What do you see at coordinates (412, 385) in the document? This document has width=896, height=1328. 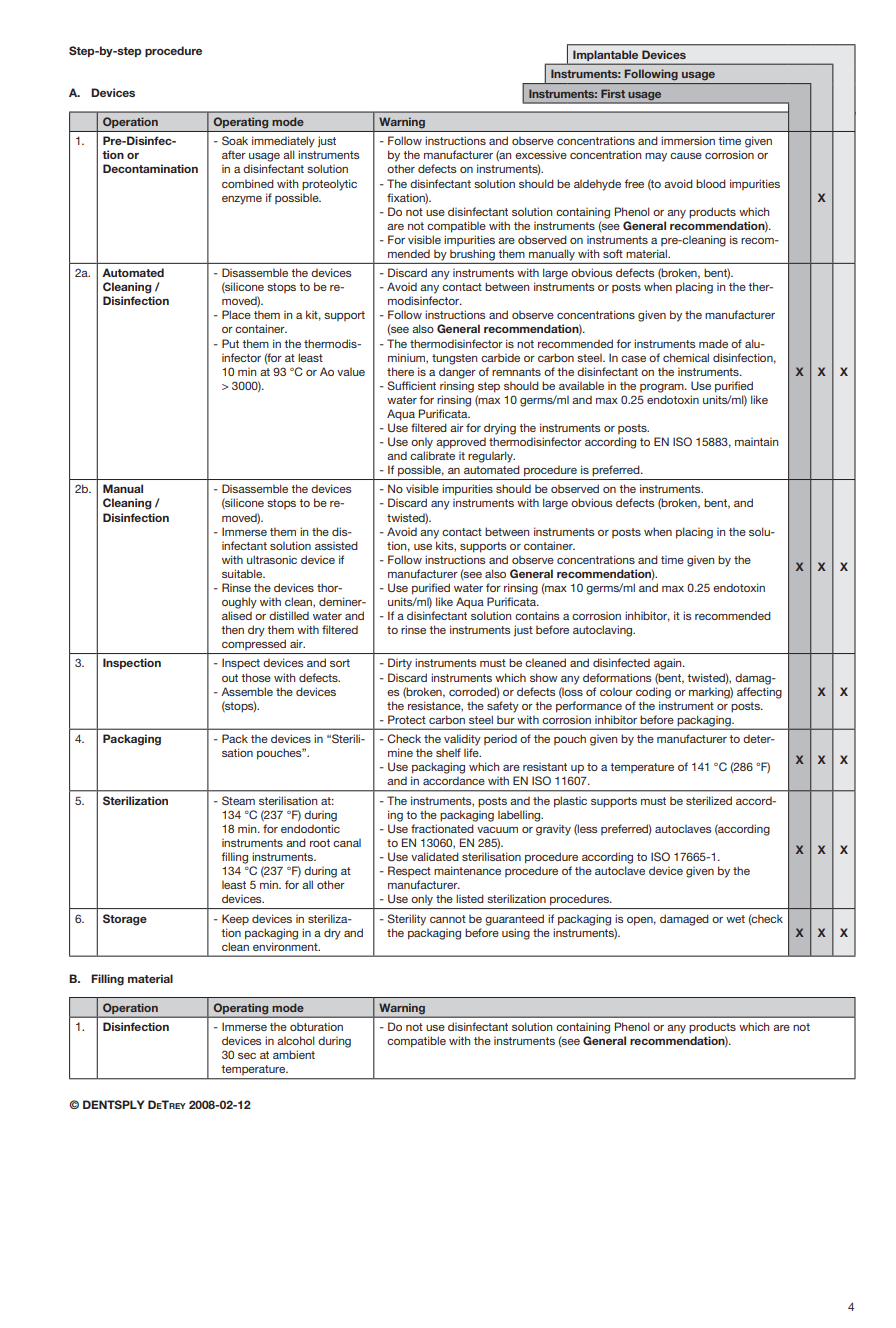 I see `Sufficient` at bounding box center [412, 385].
